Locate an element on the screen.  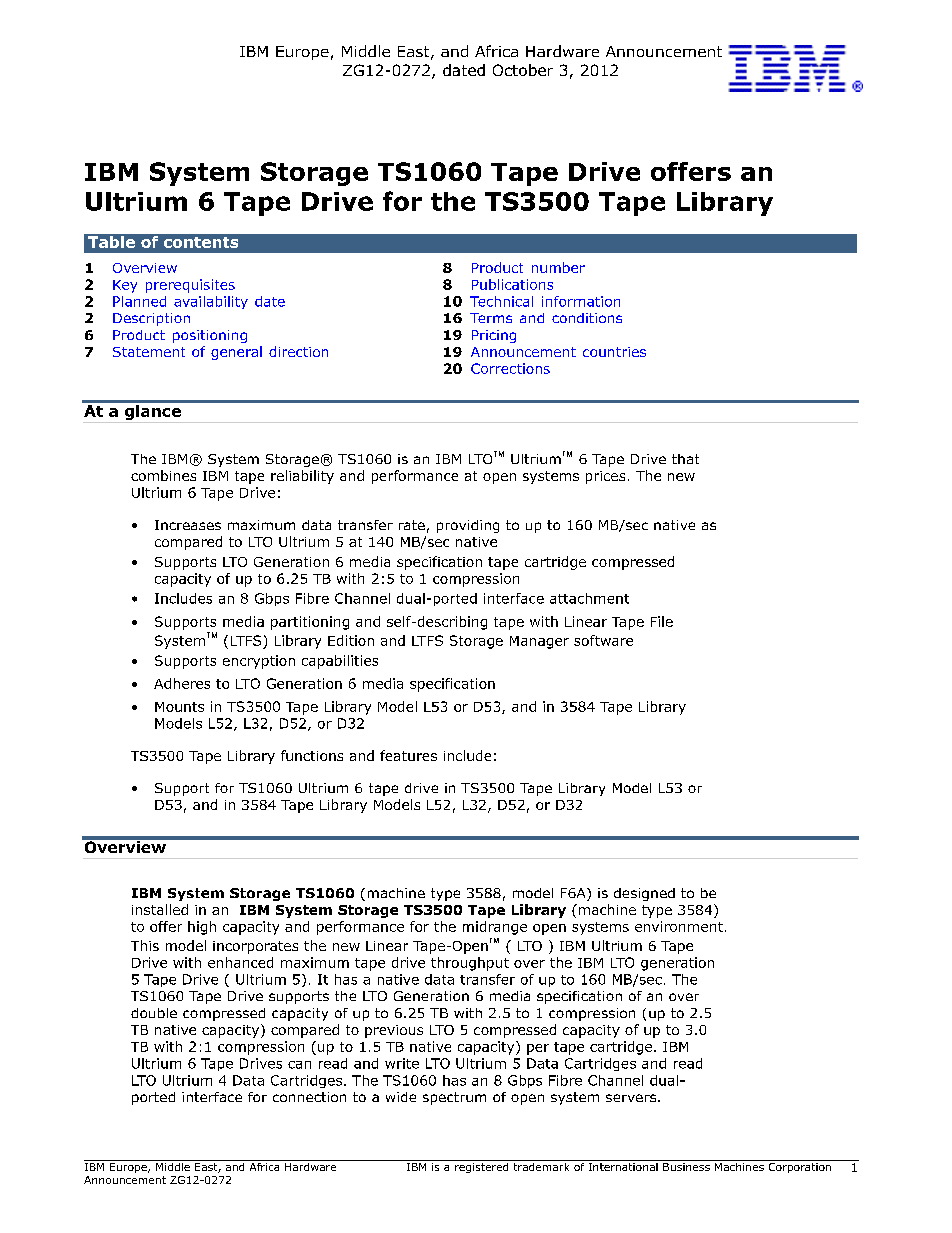
File is located at coordinates (662, 621).
